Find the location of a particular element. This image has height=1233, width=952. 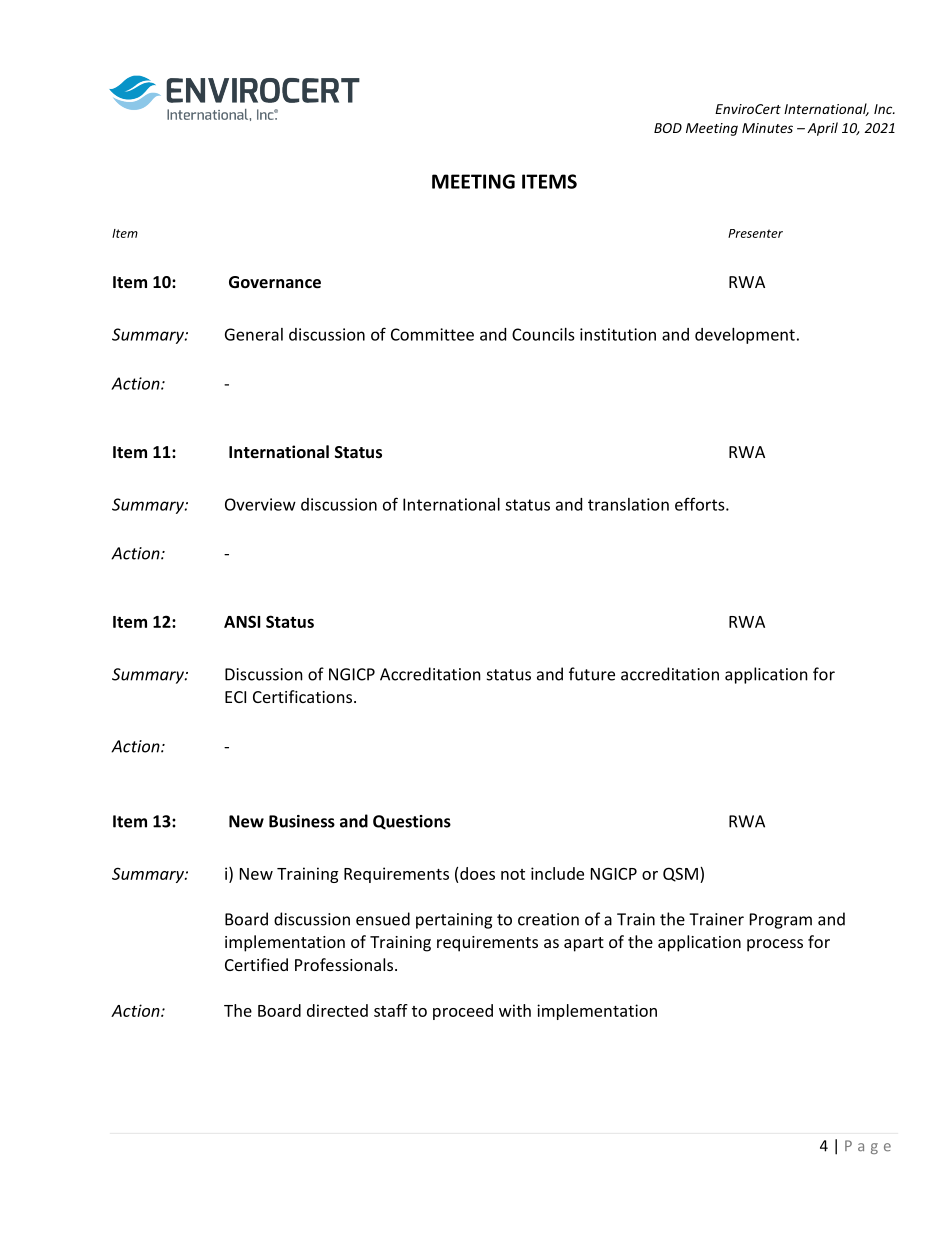

translation is located at coordinates (628, 504).
